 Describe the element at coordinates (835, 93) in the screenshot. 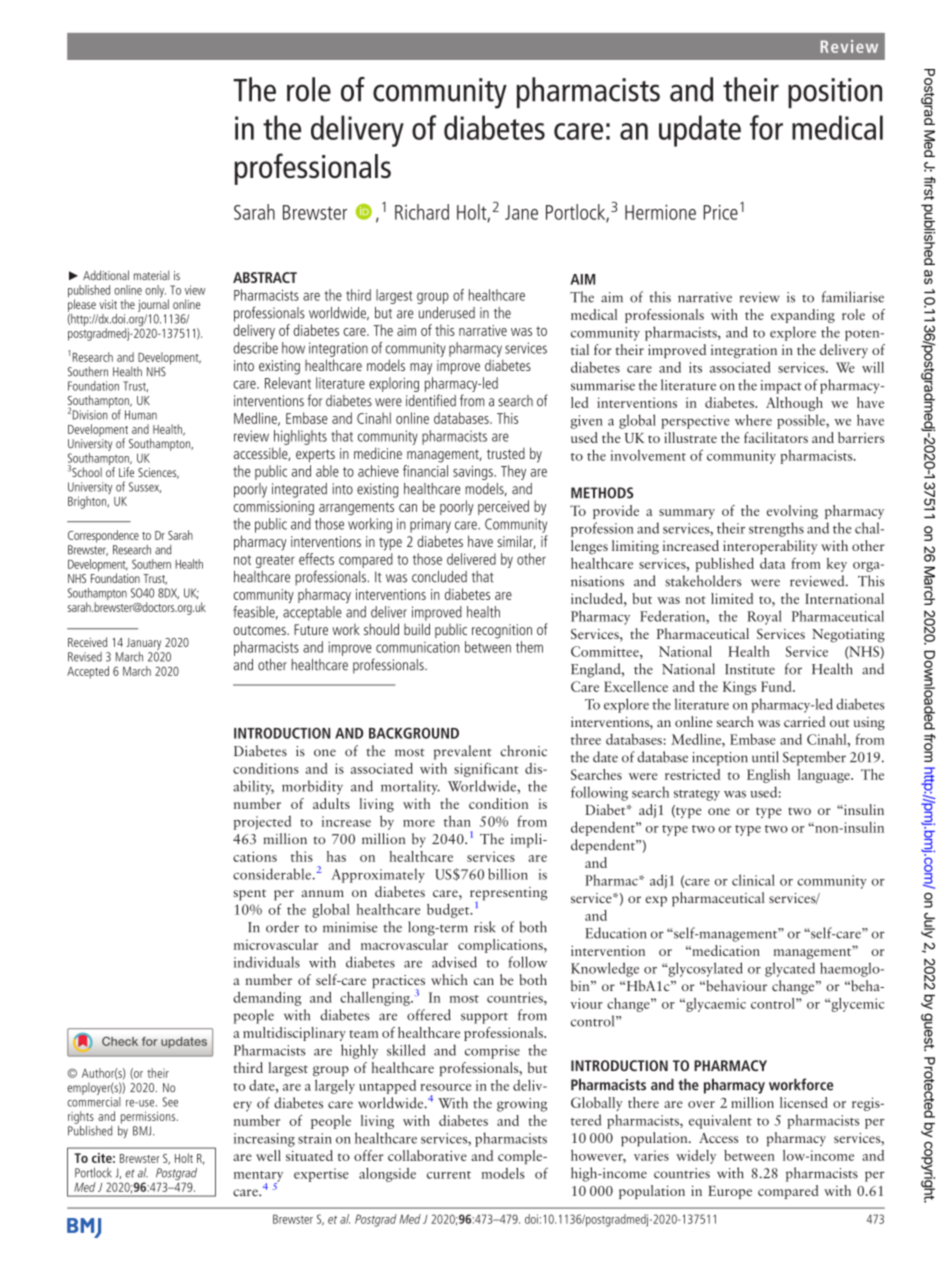

I see `position` at that location.
